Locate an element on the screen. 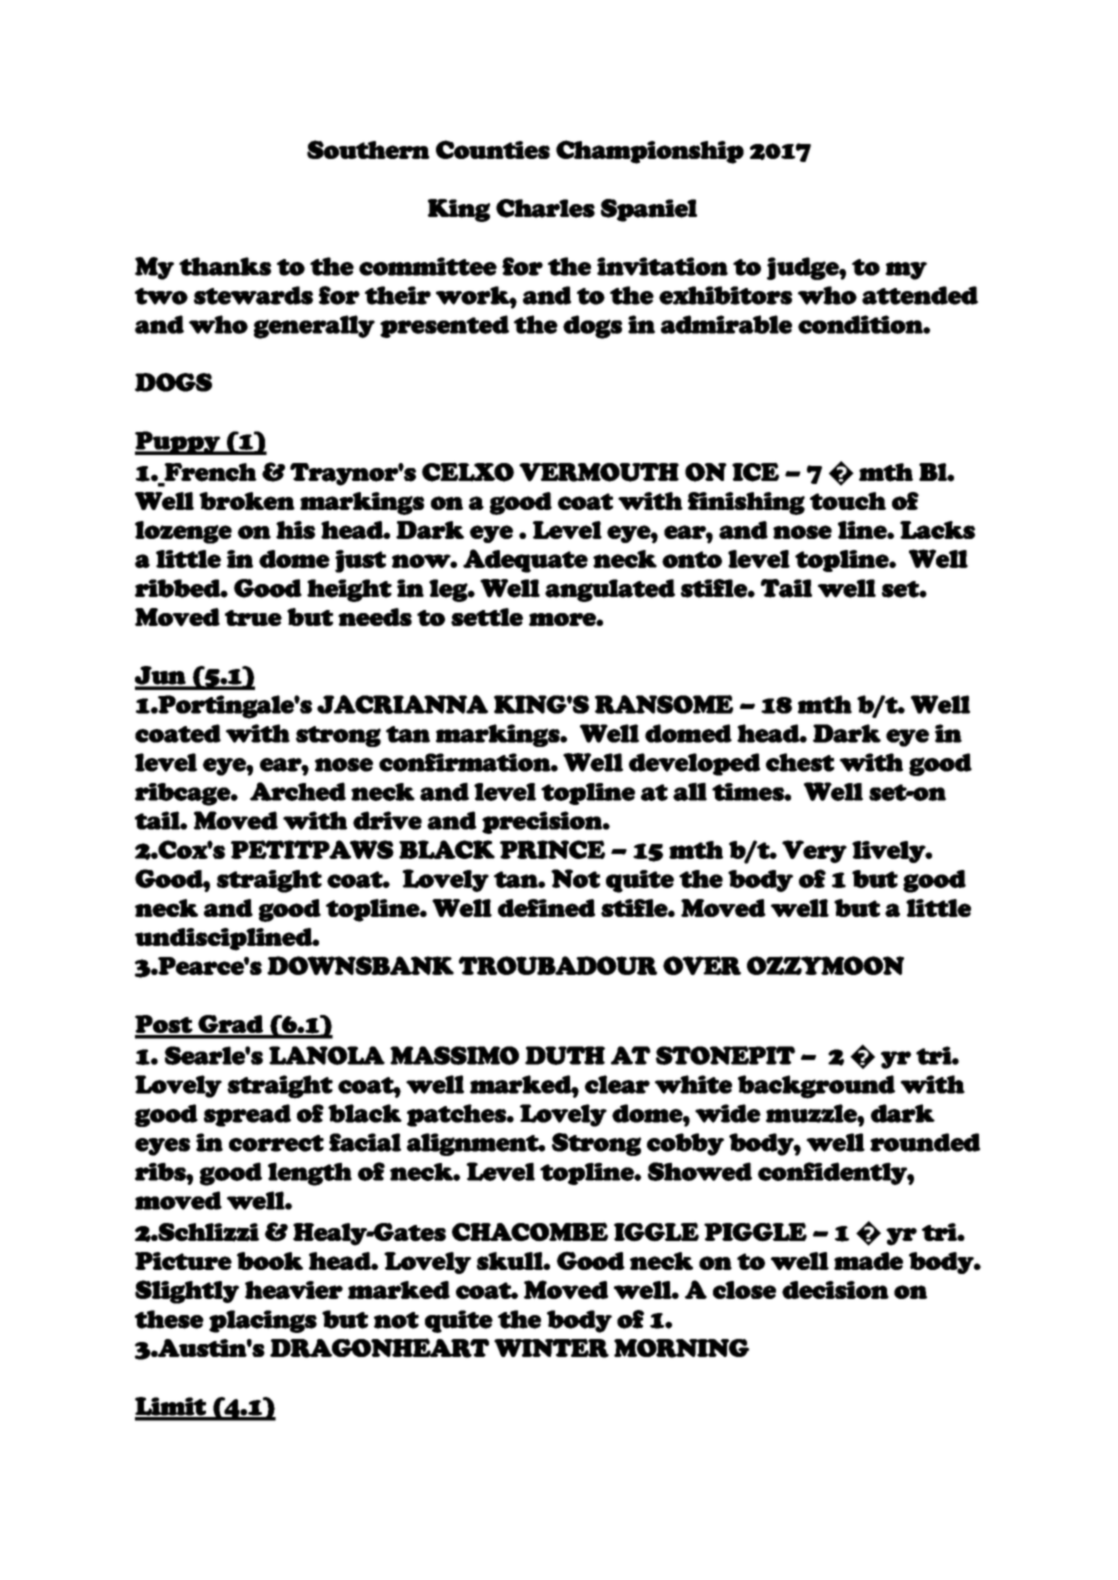  attended is located at coordinates (920, 295).
